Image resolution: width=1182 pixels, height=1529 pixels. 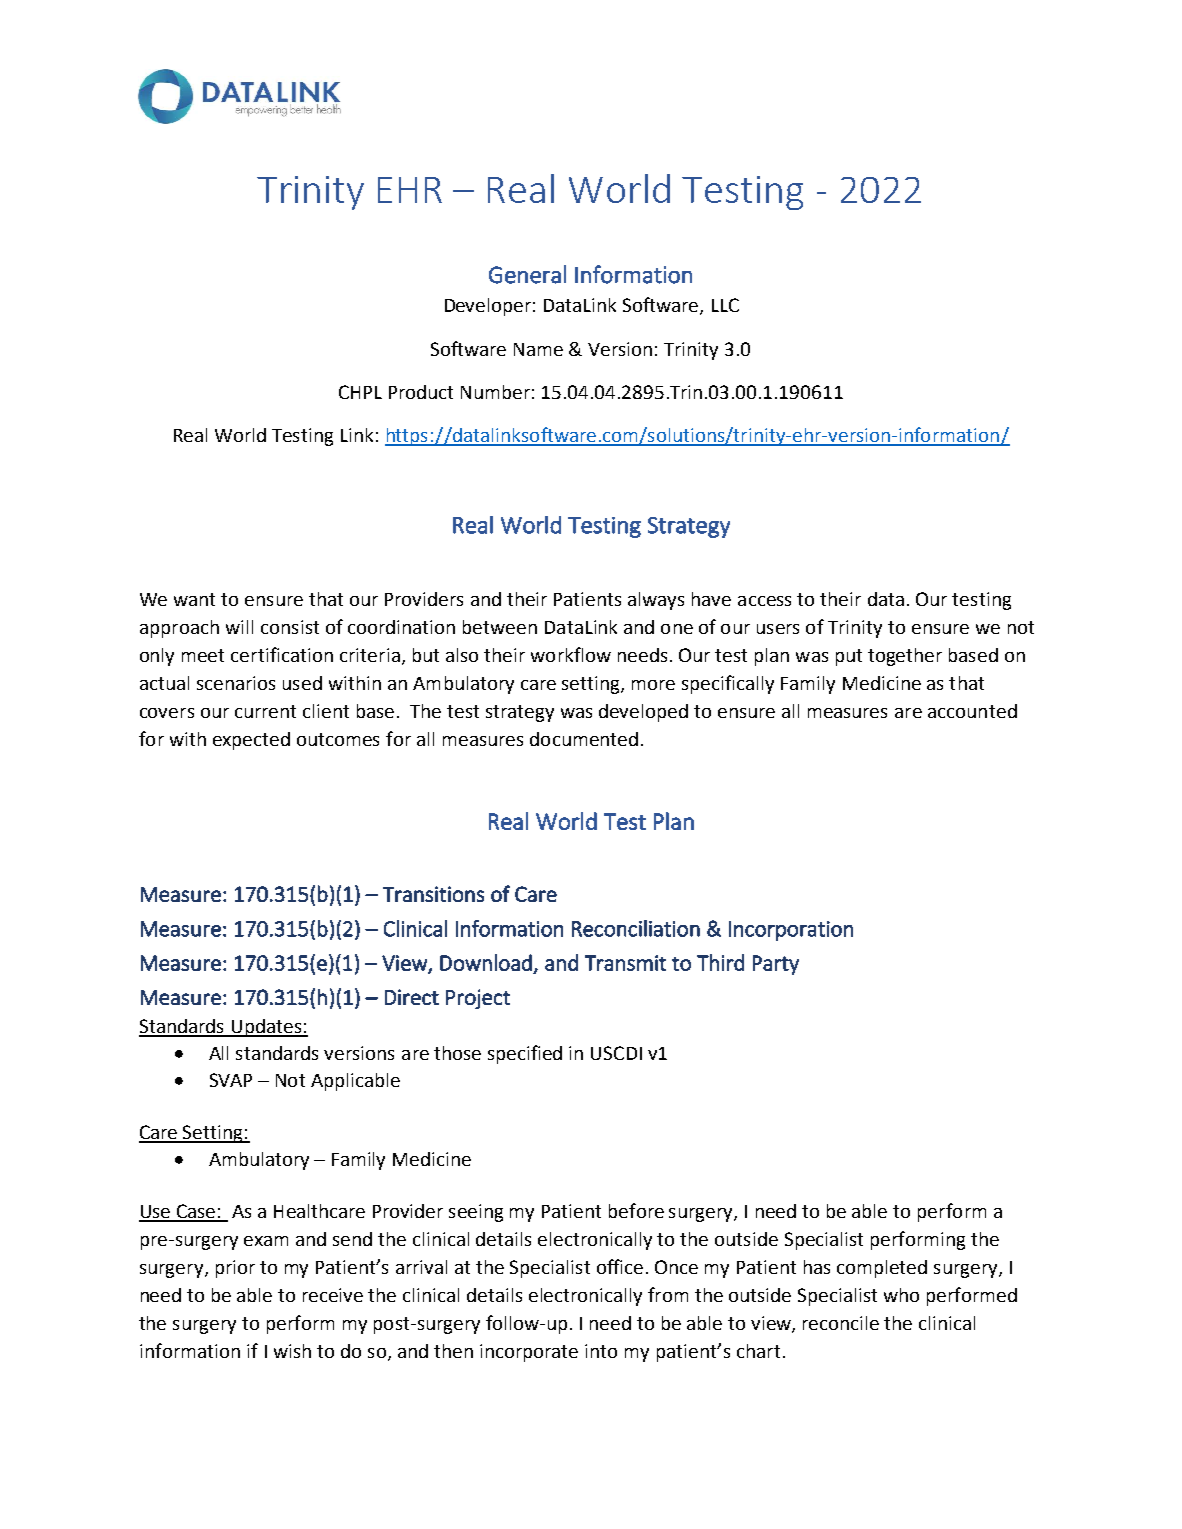 What do you see at coordinates (601, 1351) in the image?
I see `into` at bounding box center [601, 1351].
